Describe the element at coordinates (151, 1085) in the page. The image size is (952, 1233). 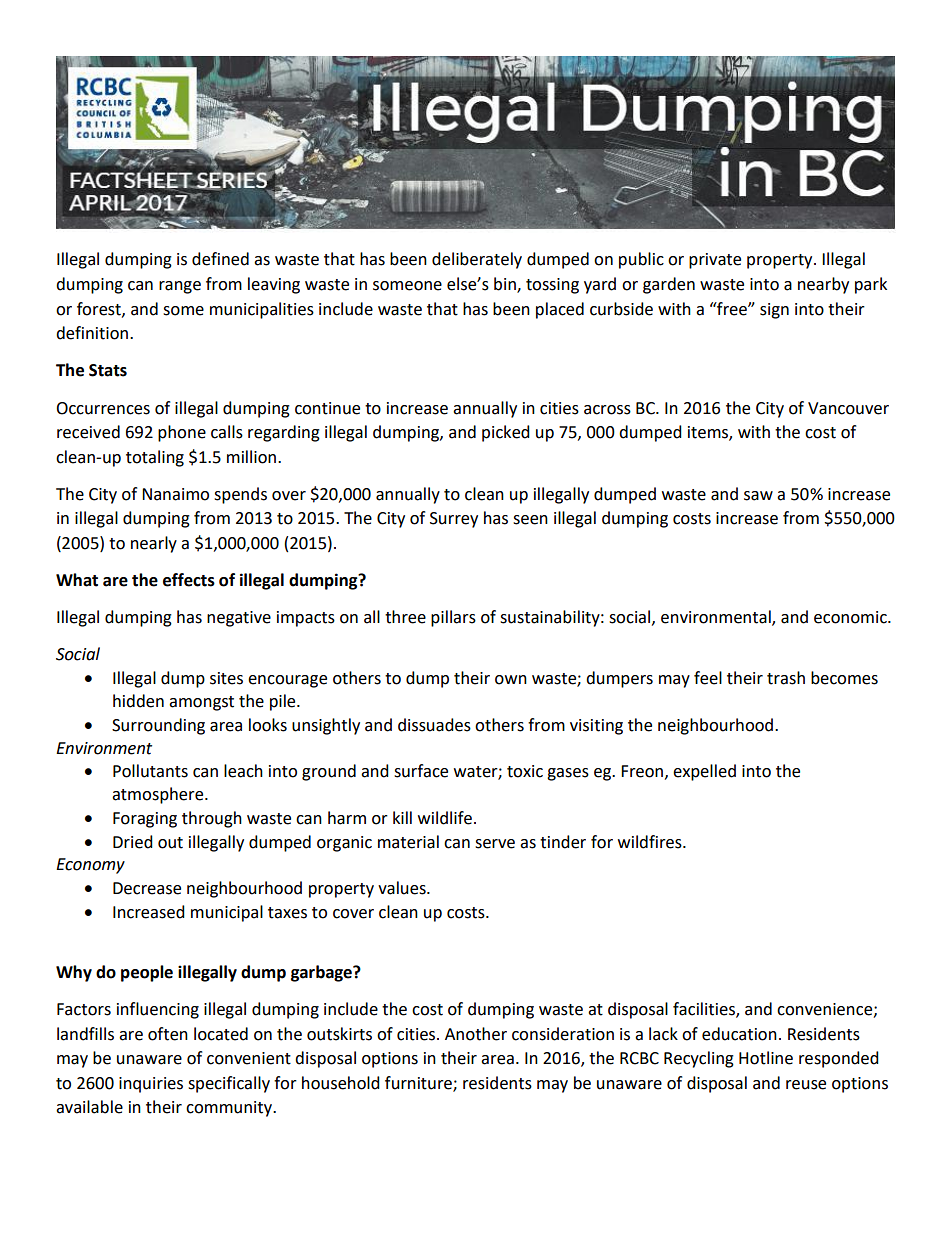
I see `inquiries` at that location.
